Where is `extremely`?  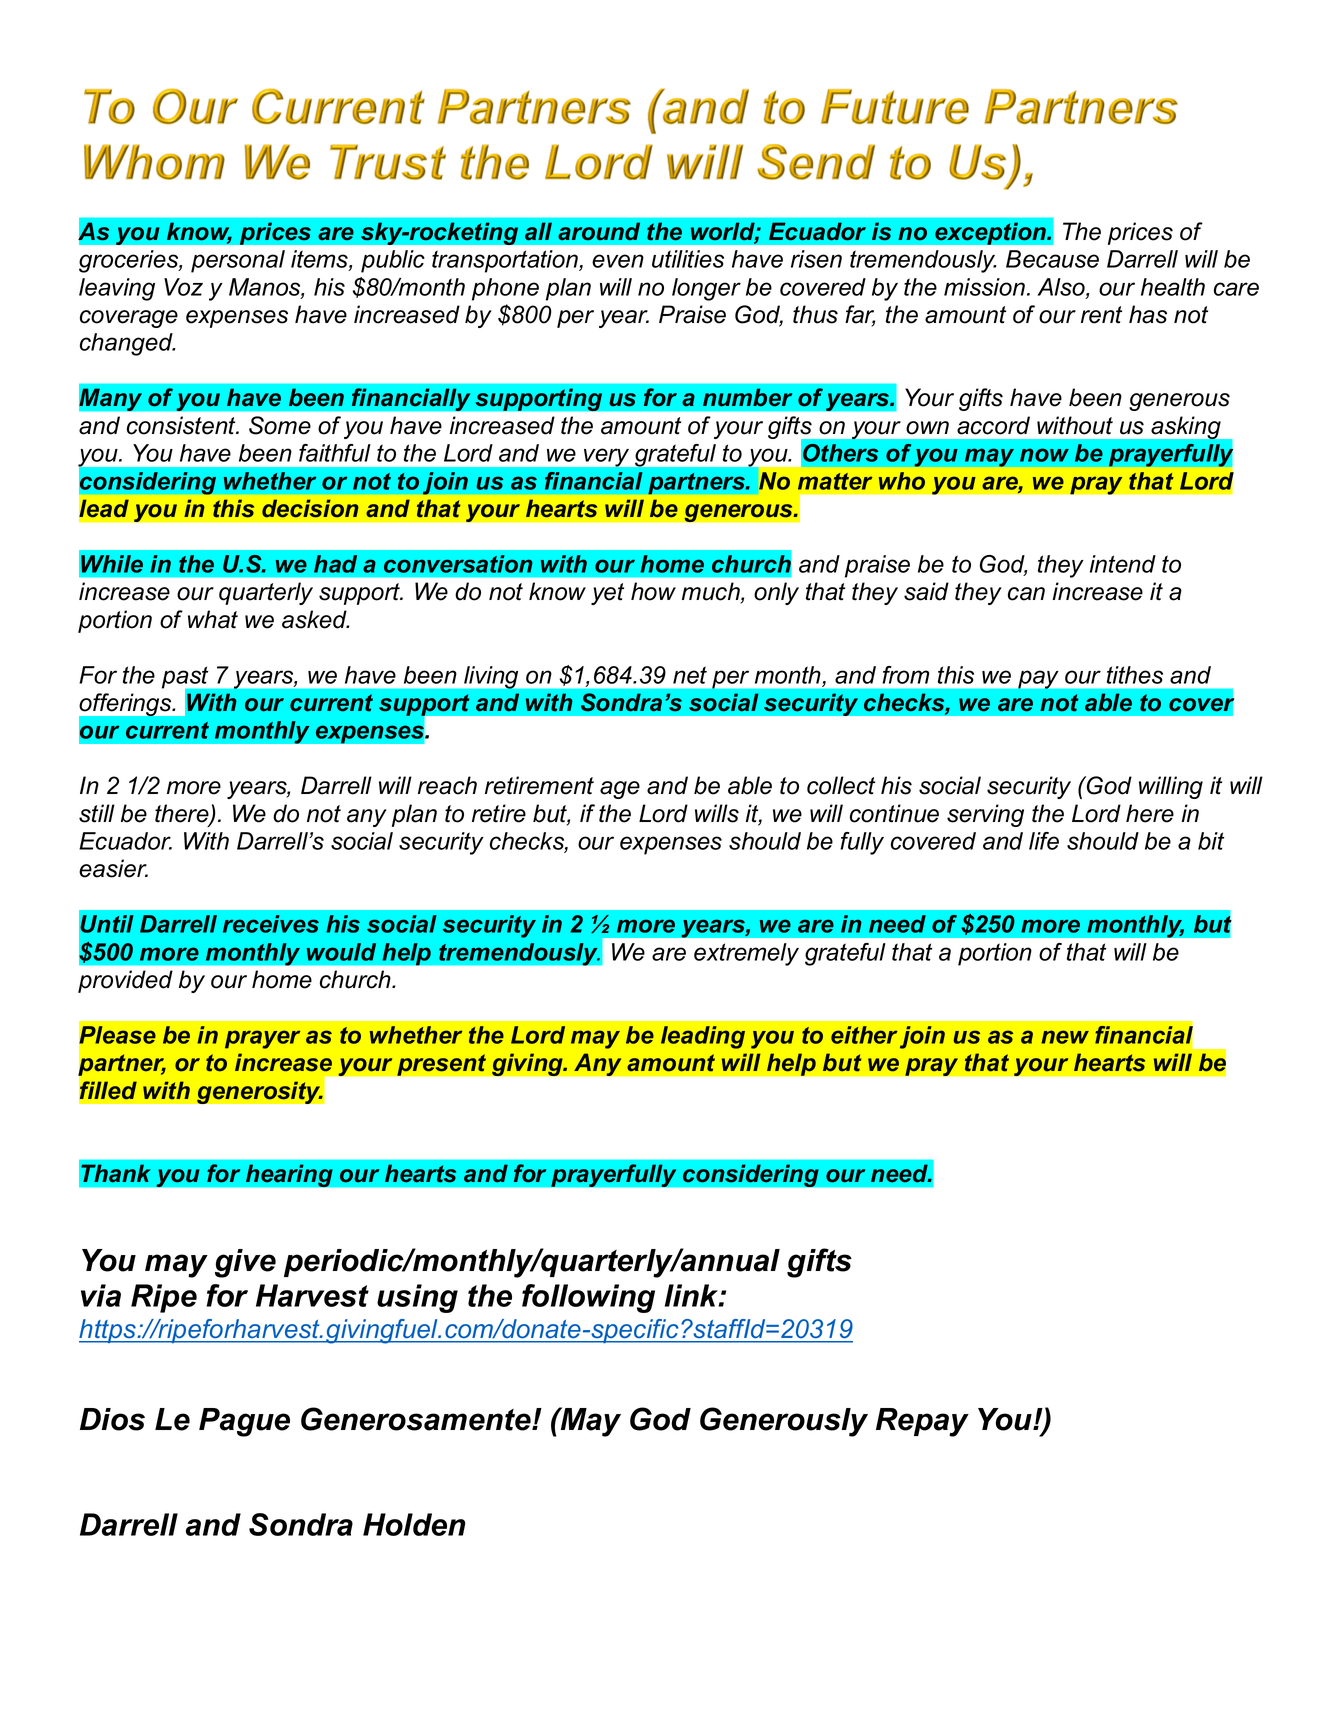 extremely is located at coordinates (746, 954).
